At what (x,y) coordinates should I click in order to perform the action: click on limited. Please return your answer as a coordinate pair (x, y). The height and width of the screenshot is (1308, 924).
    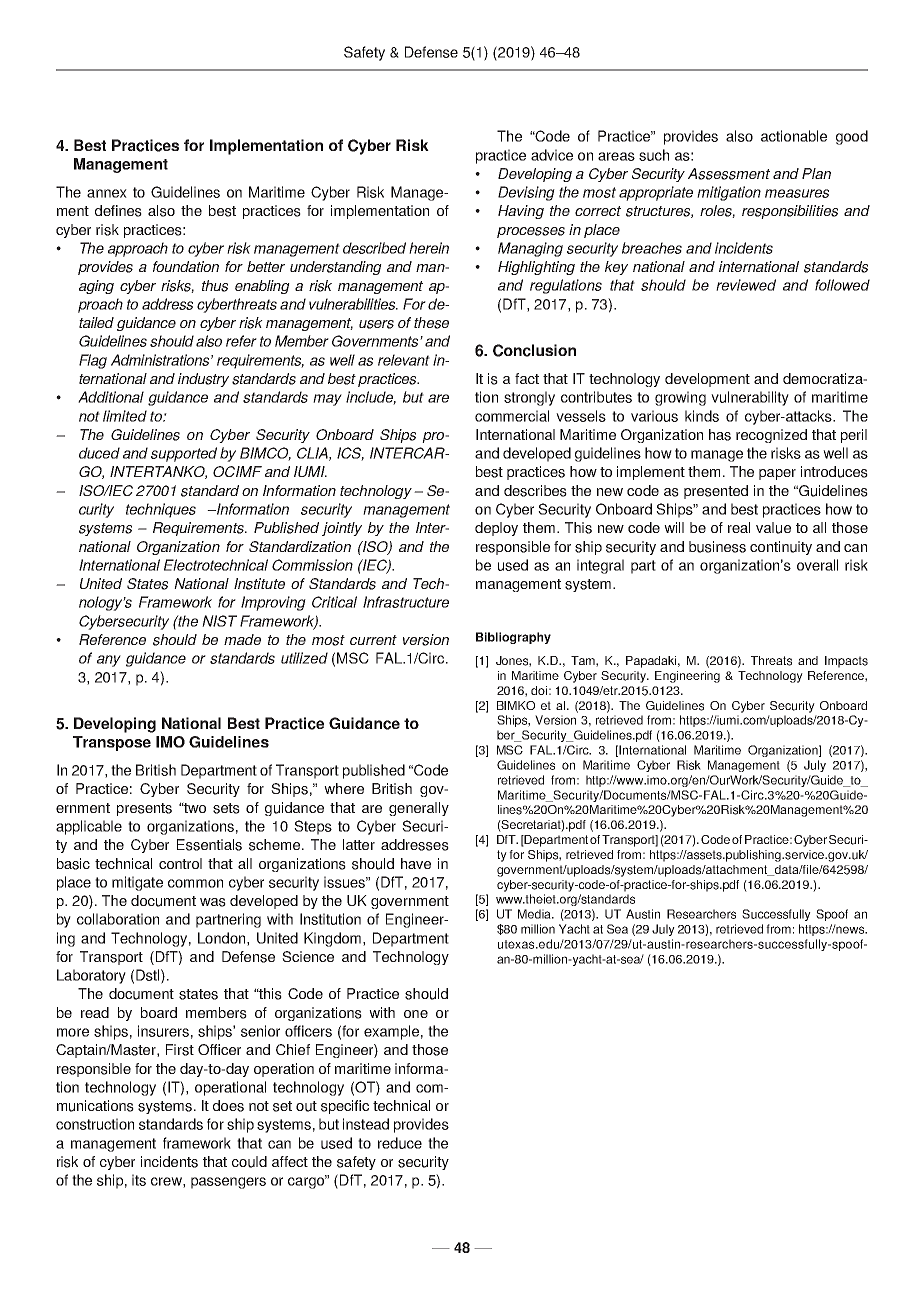
    Looking at the image, I should click on (125, 416).
